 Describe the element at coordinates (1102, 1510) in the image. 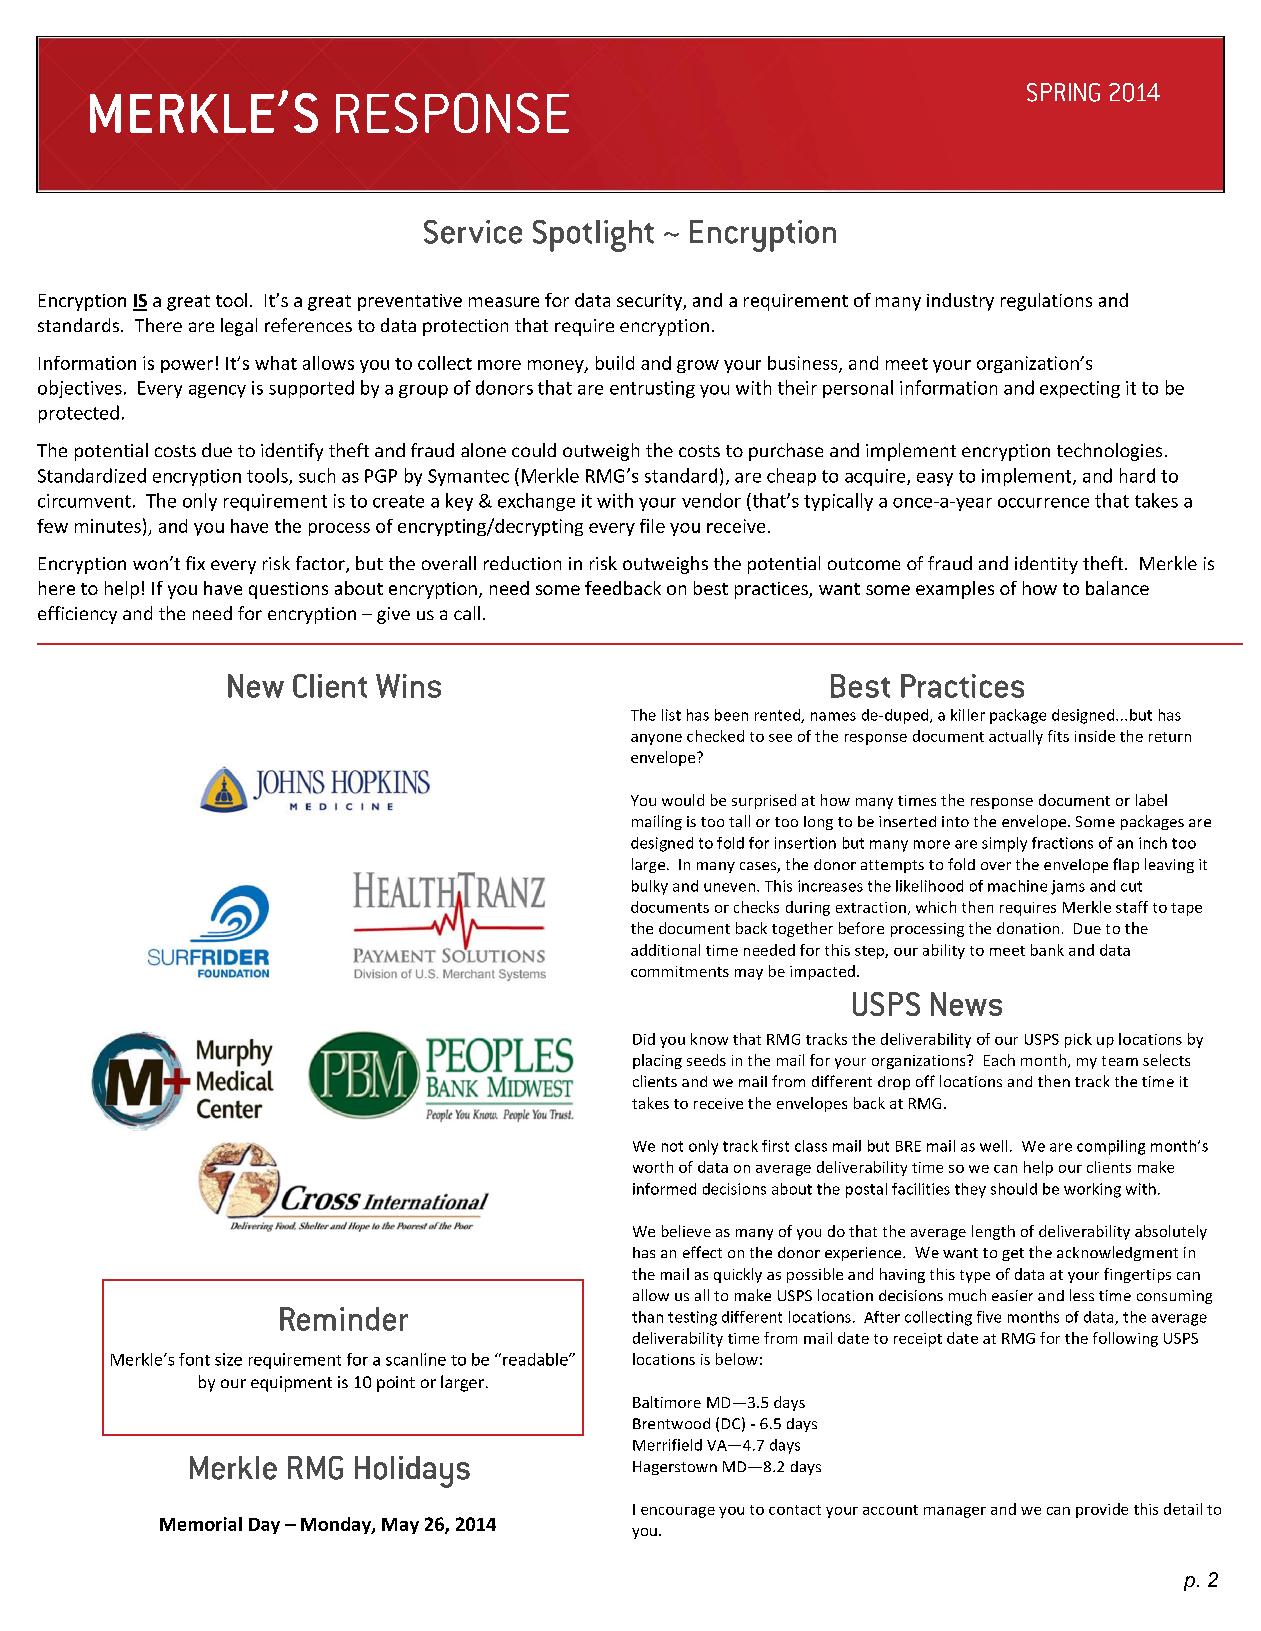

I see `provide` at that location.
